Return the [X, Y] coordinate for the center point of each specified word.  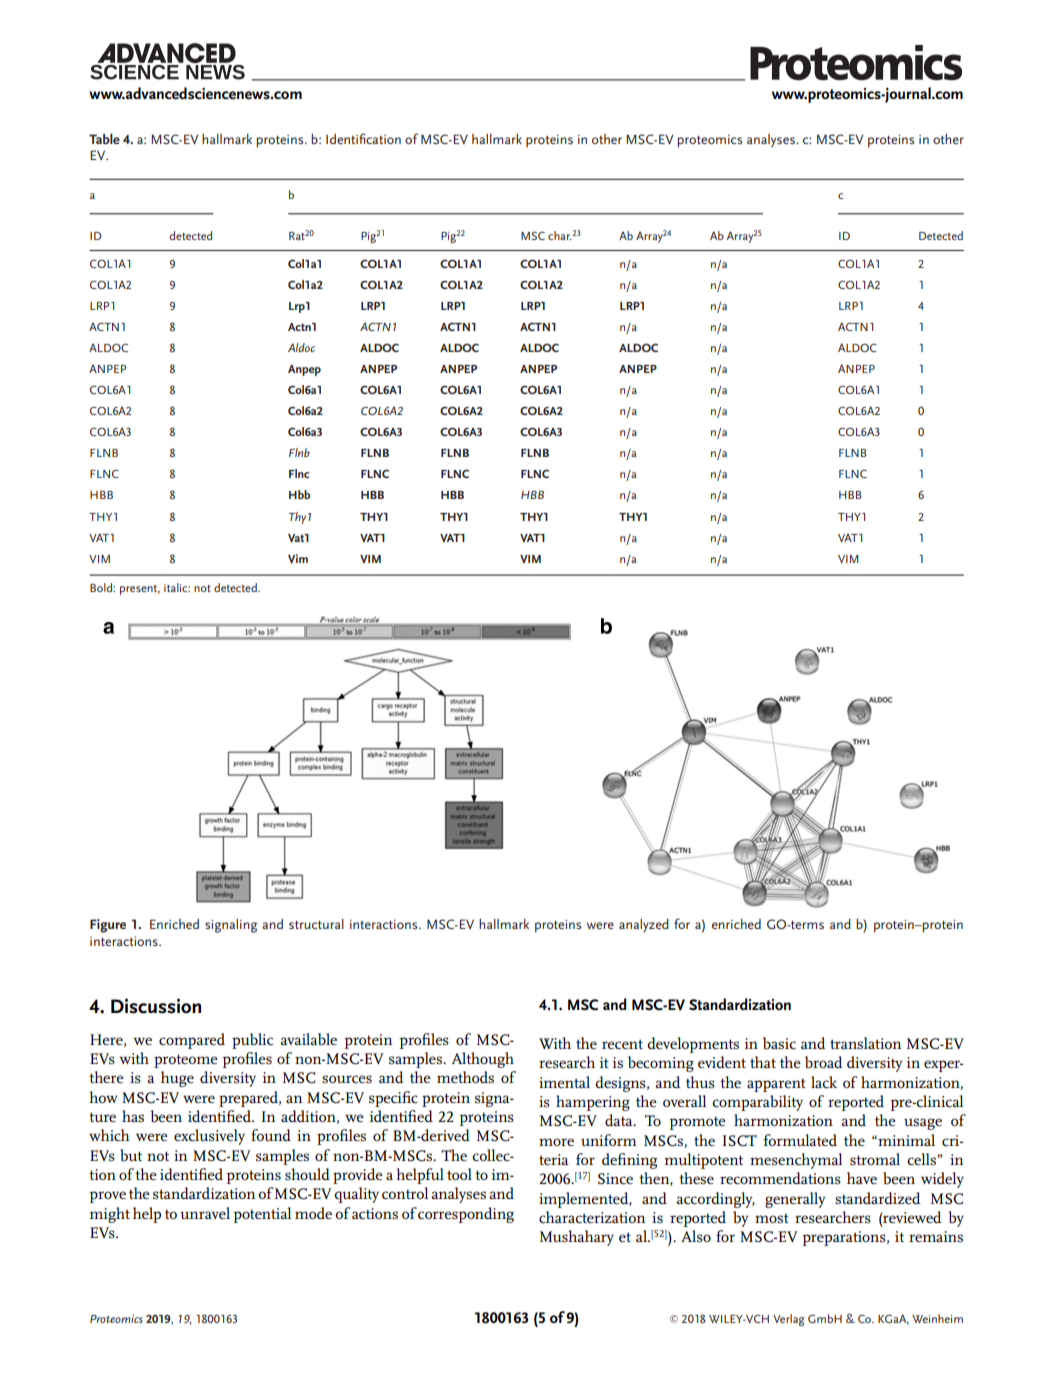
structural [316, 924]
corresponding [466, 1215]
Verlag [788, 1320]
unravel [205, 1213]
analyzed [643, 926]
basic [779, 1043]
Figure [108, 926]
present [140, 590]
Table [104, 138]
